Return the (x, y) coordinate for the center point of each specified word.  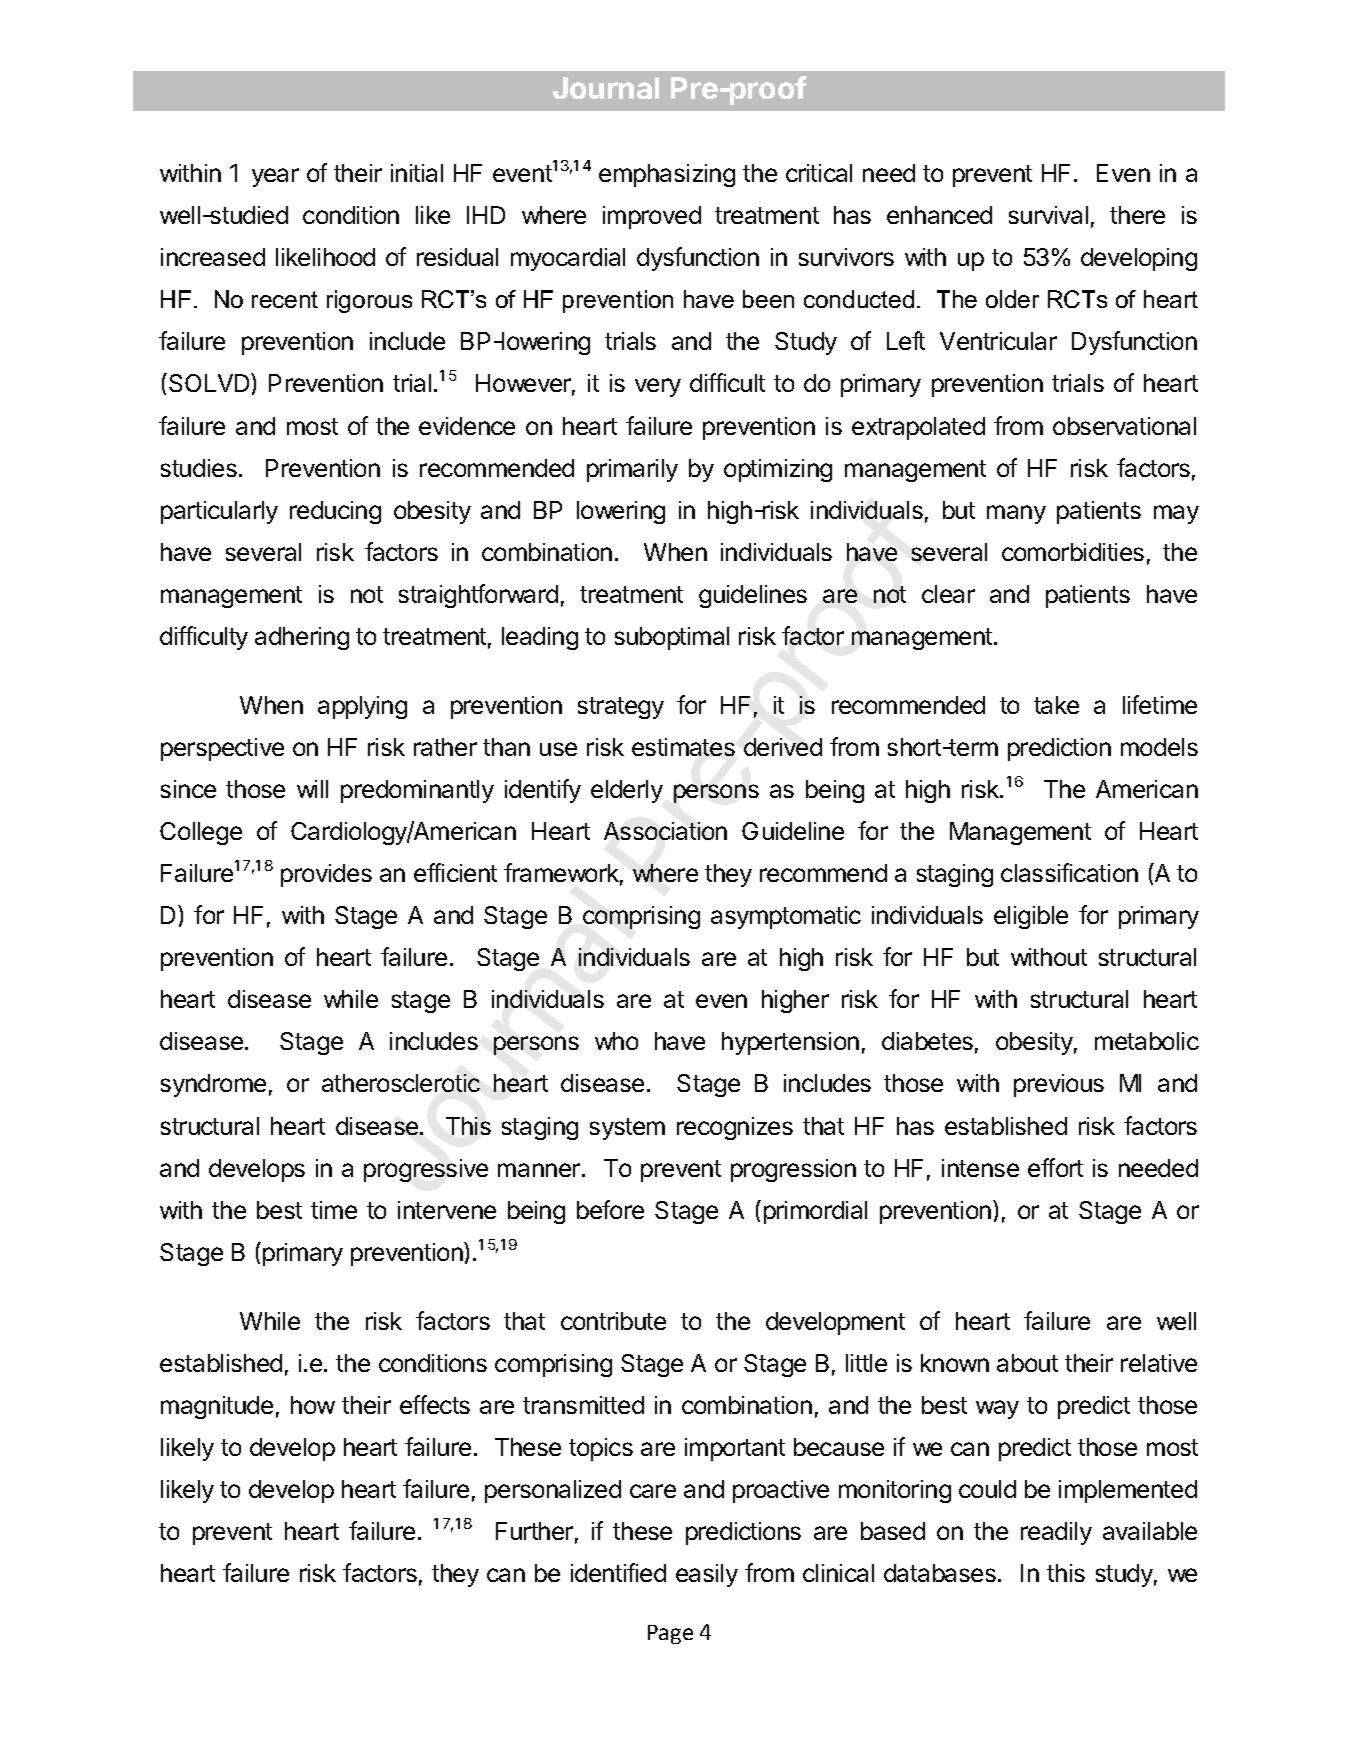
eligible (1031, 917)
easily (707, 1575)
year (275, 177)
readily (1056, 1533)
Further (534, 1531)
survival (1048, 215)
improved (652, 217)
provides (326, 875)
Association (665, 831)
